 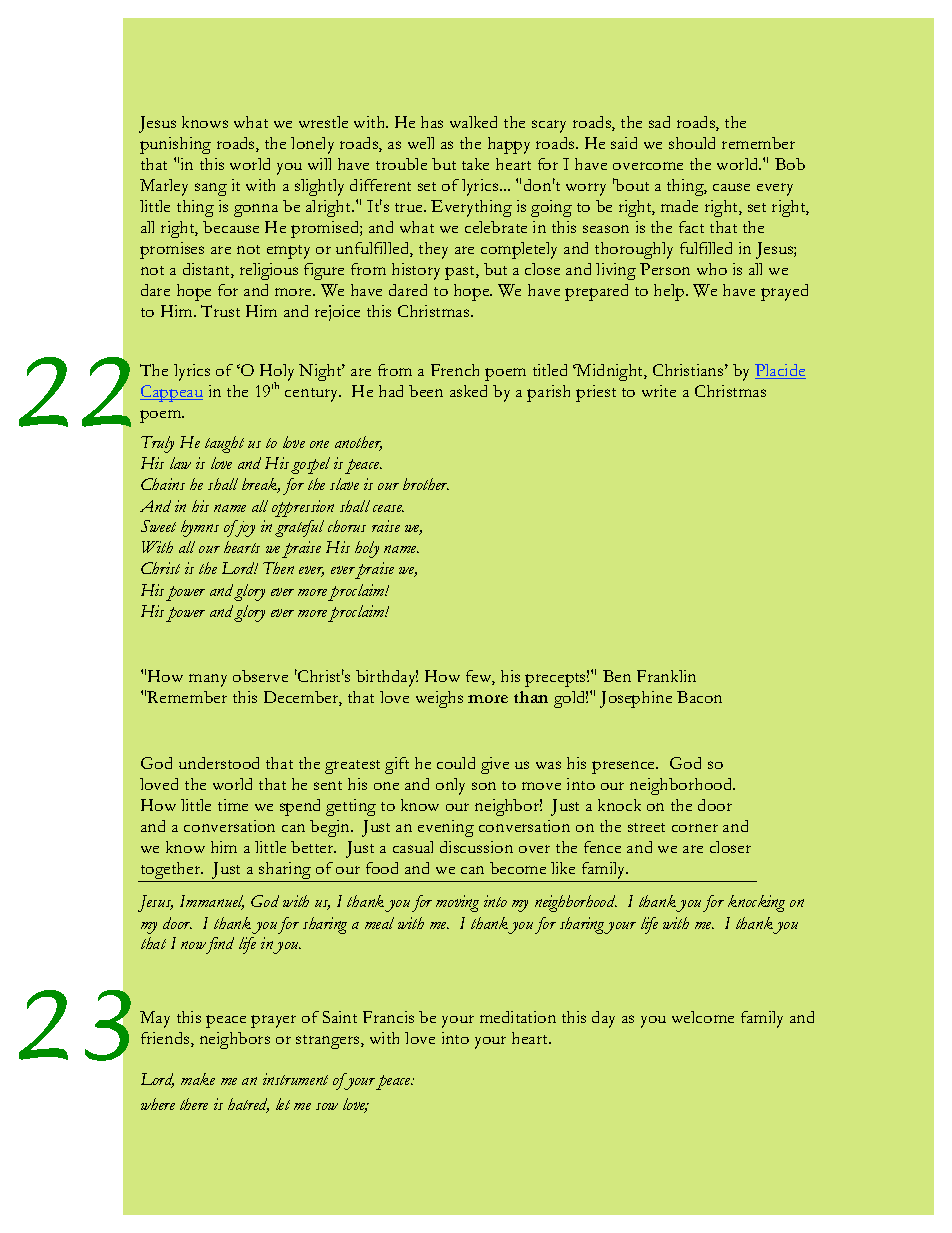 I want to click on Then, so click(x=278, y=568).
